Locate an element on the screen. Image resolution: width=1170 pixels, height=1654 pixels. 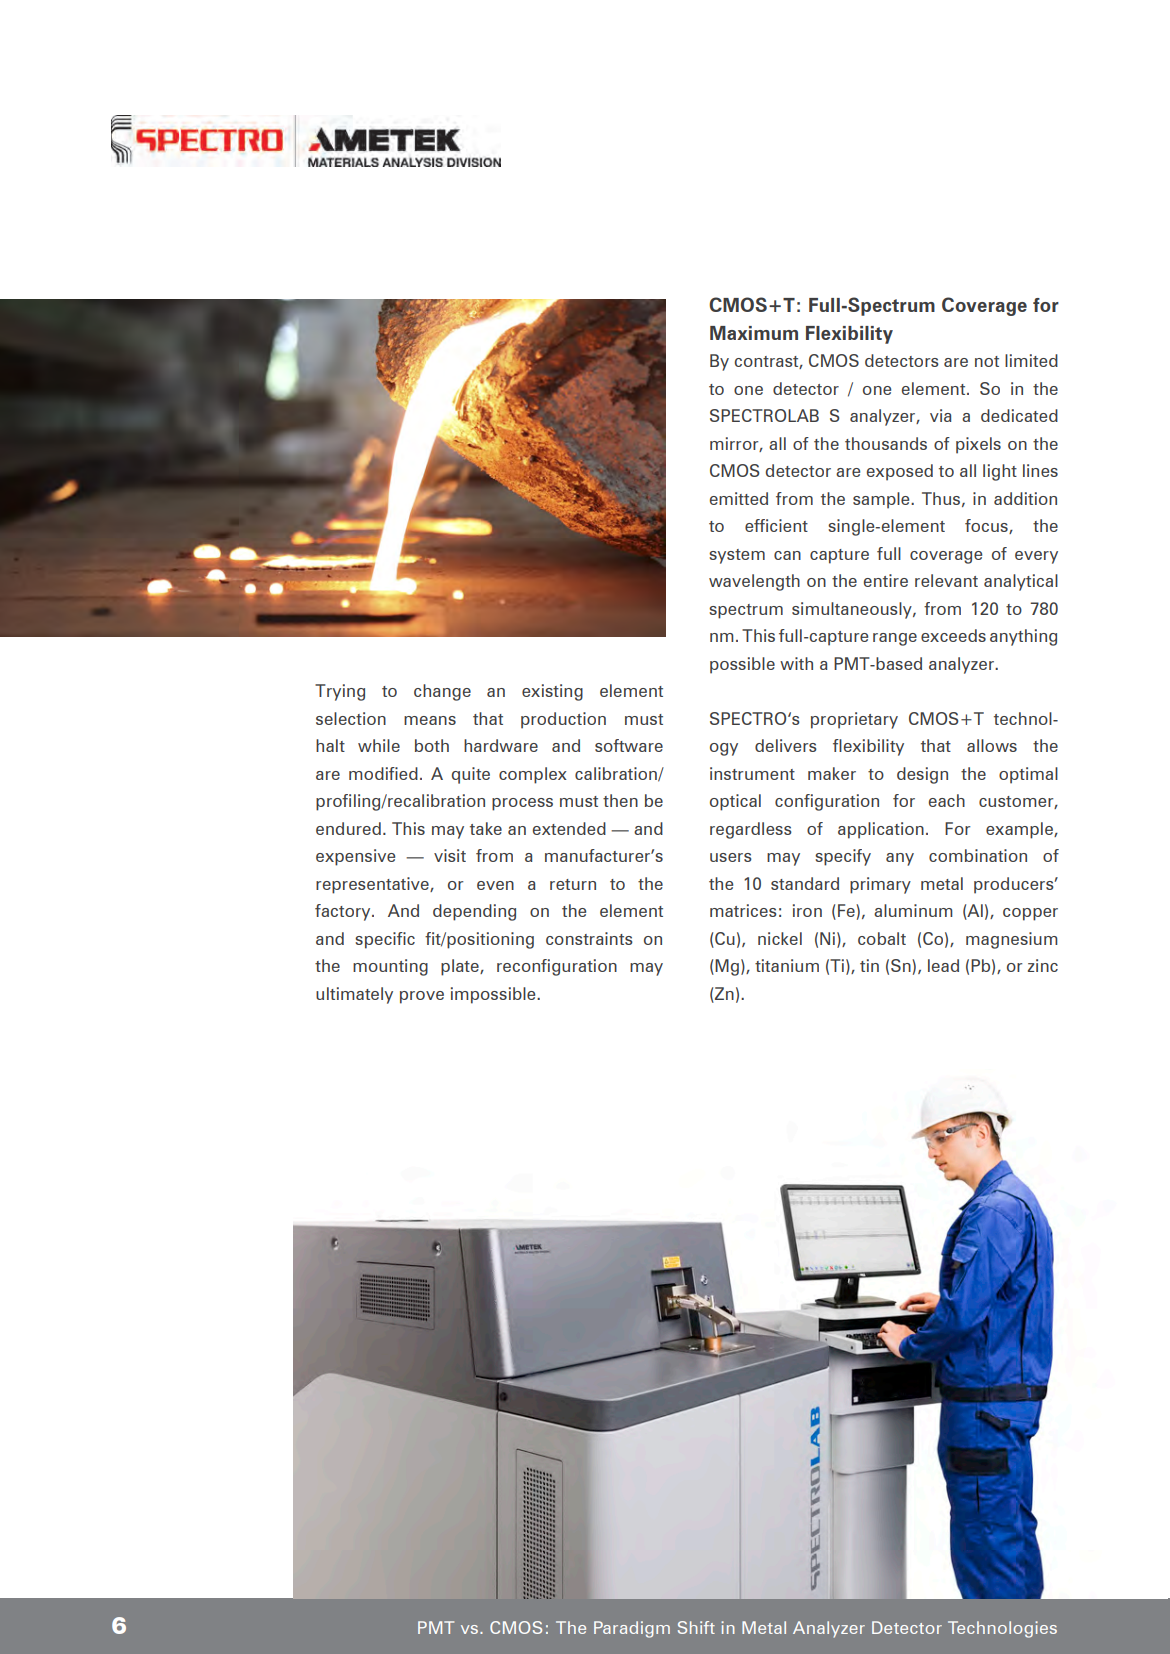
titanium is located at coordinates (787, 965).
